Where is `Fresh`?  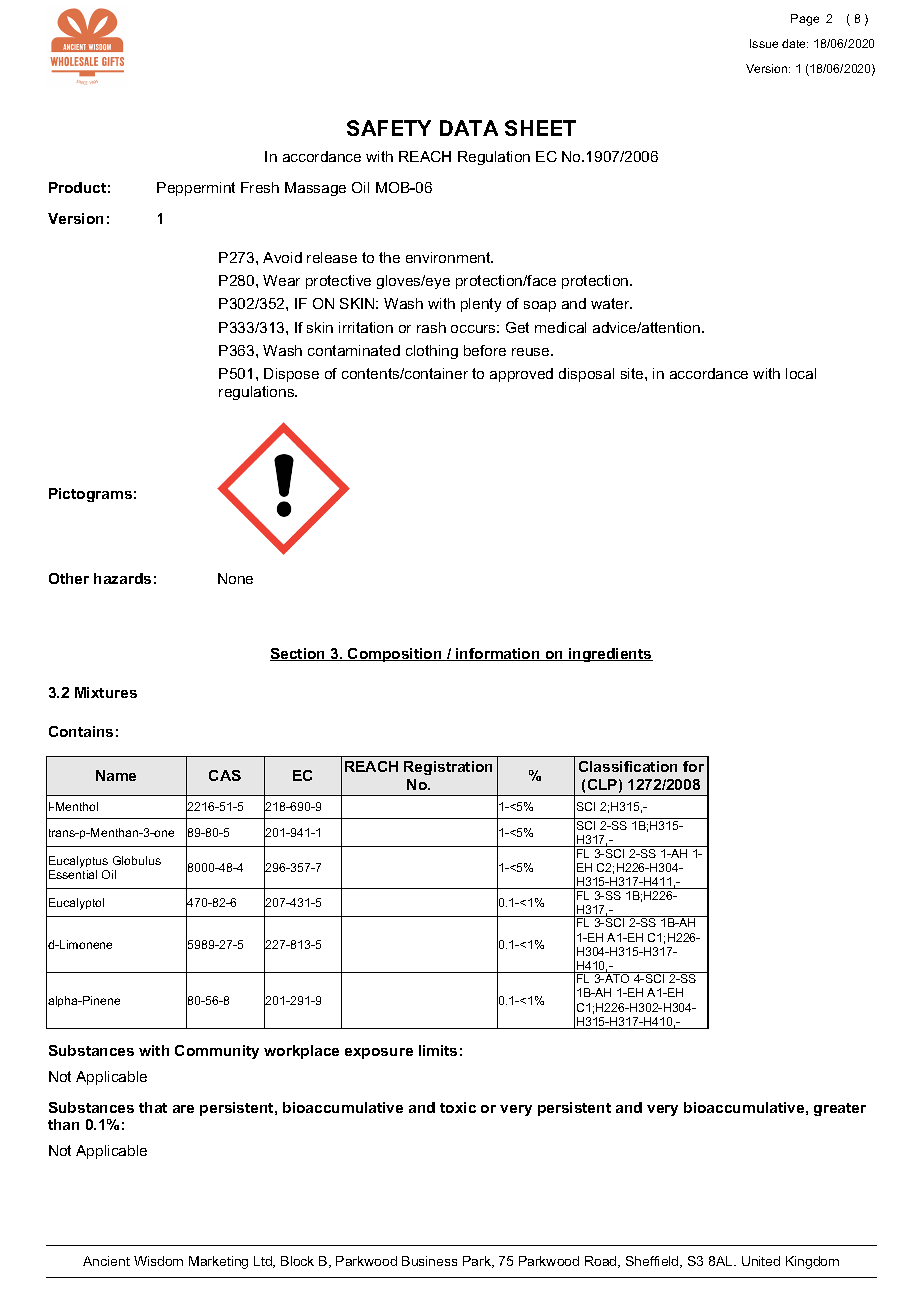
Fresh is located at coordinates (260, 187).
